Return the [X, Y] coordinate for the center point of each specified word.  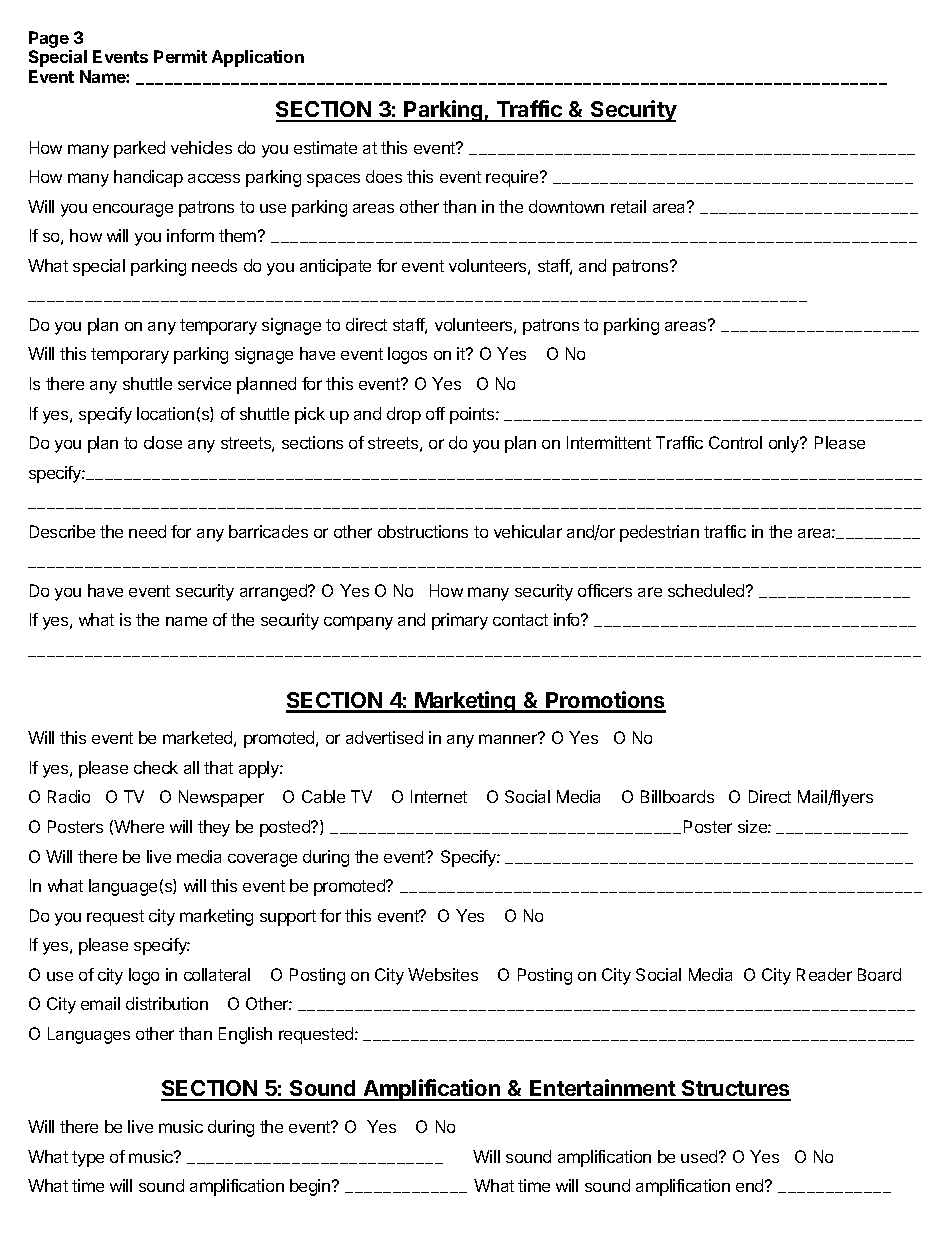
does [384, 176]
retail [628, 206]
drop [404, 415]
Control [735, 442]
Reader [824, 974]
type [88, 1159]
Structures [735, 1090]
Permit [180, 56]
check [156, 767]
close [163, 442]
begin [311, 1187]
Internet [439, 796]
